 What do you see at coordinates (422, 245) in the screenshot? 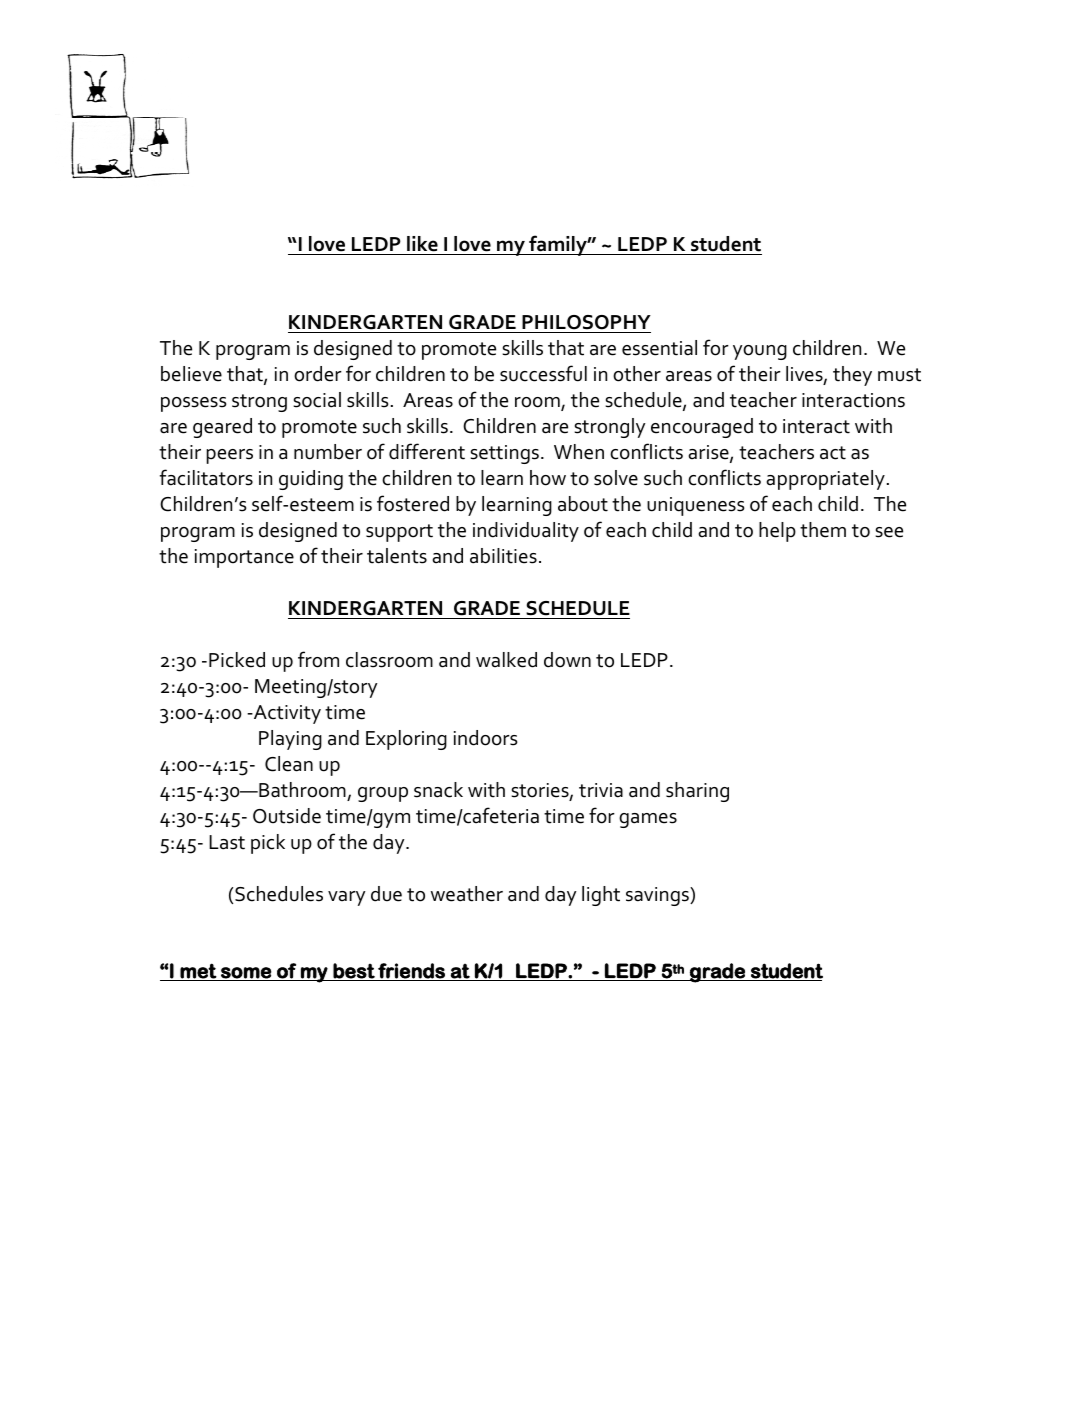
I see `like` at bounding box center [422, 245].
